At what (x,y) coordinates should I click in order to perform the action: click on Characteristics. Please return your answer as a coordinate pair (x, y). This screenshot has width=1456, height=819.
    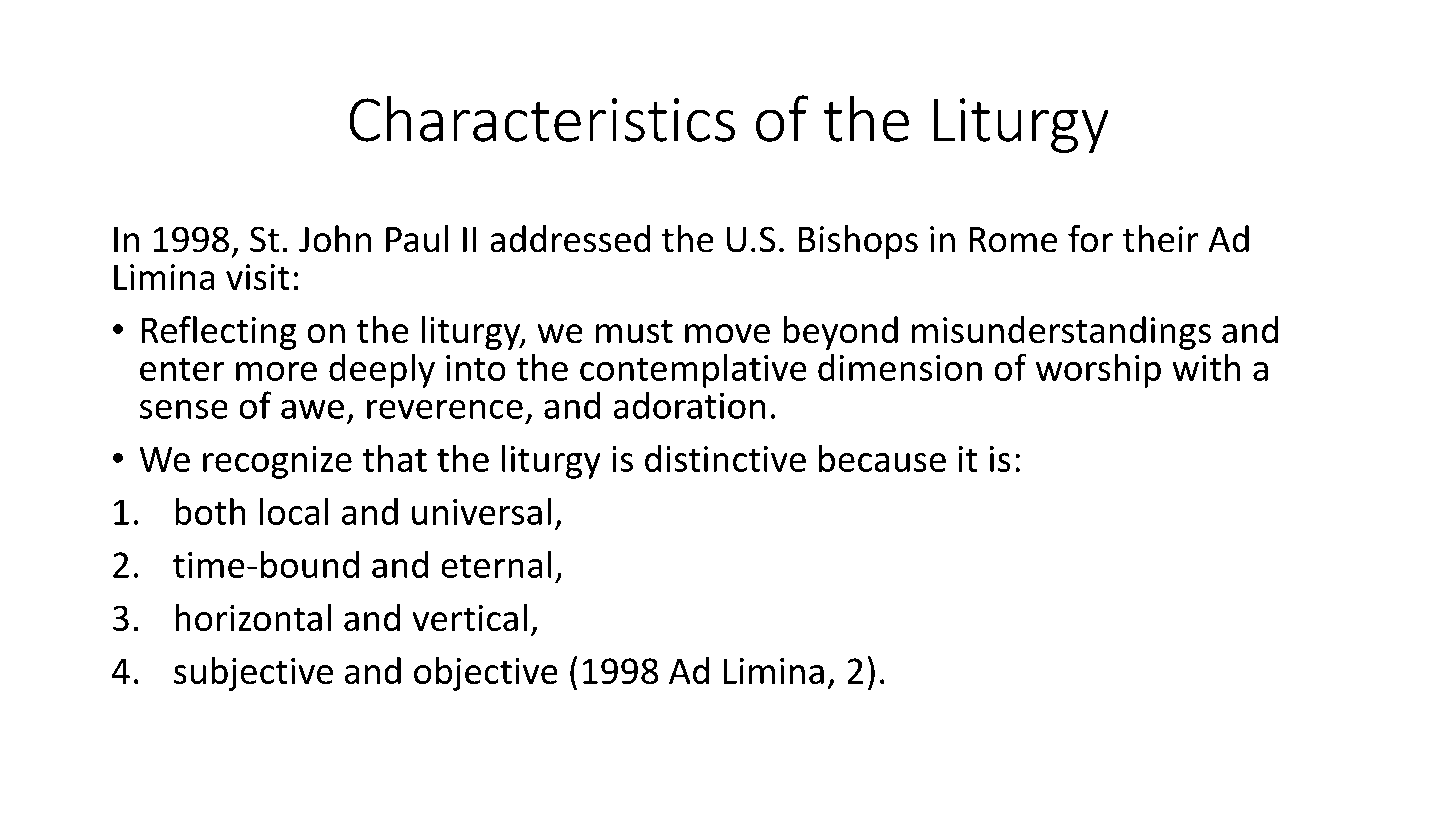
    Looking at the image, I should click on (542, 118).
